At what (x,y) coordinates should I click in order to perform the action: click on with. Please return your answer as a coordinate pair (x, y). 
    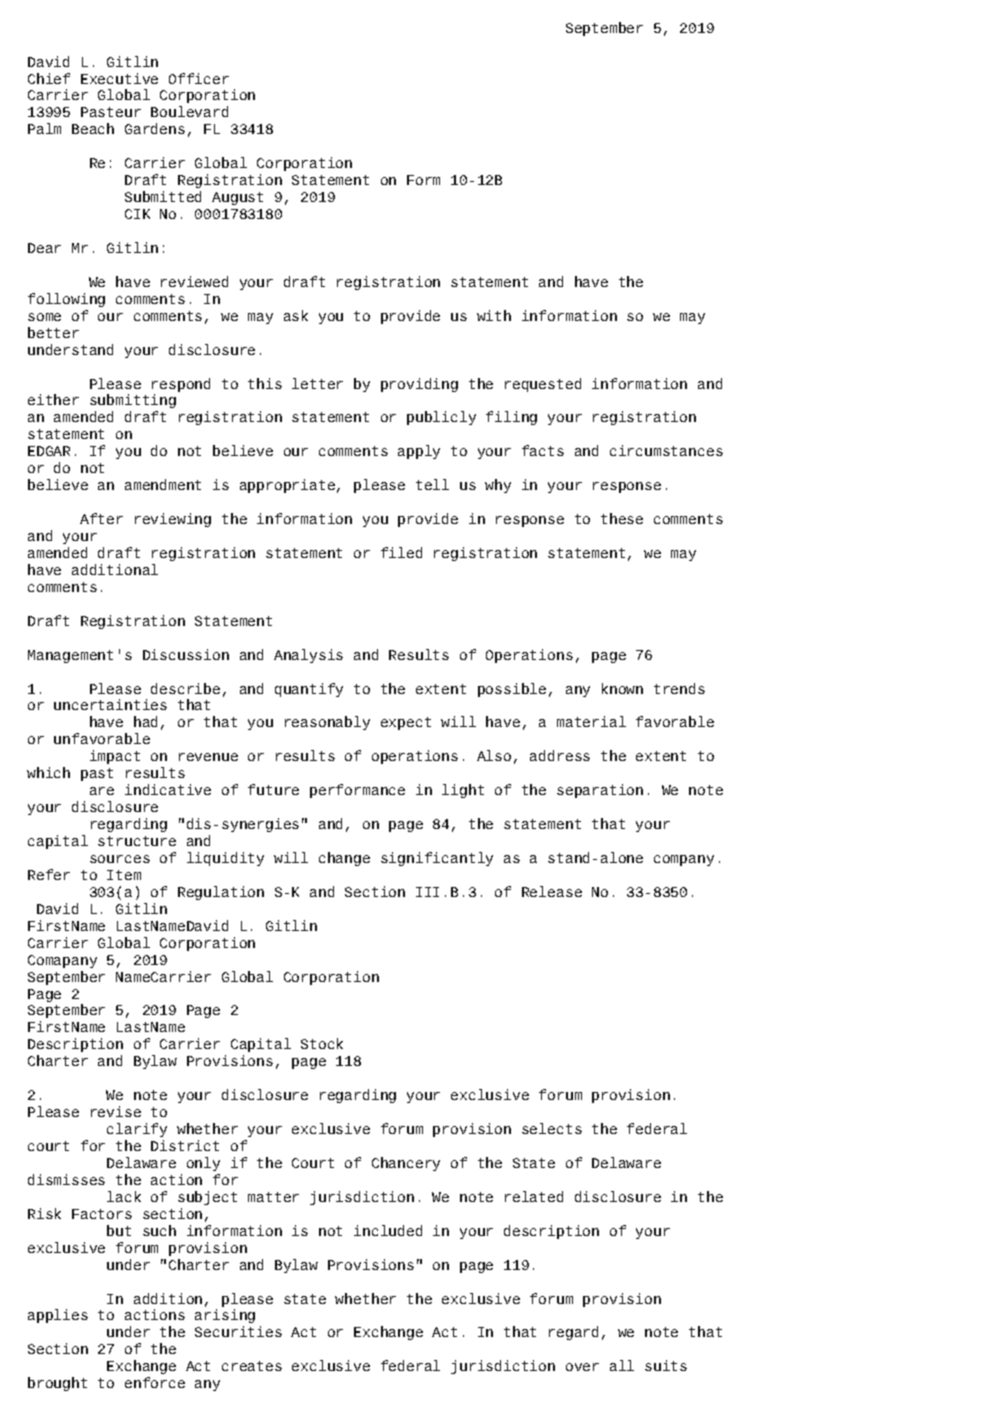
    Looking at the image, I should click on (494, 315).
